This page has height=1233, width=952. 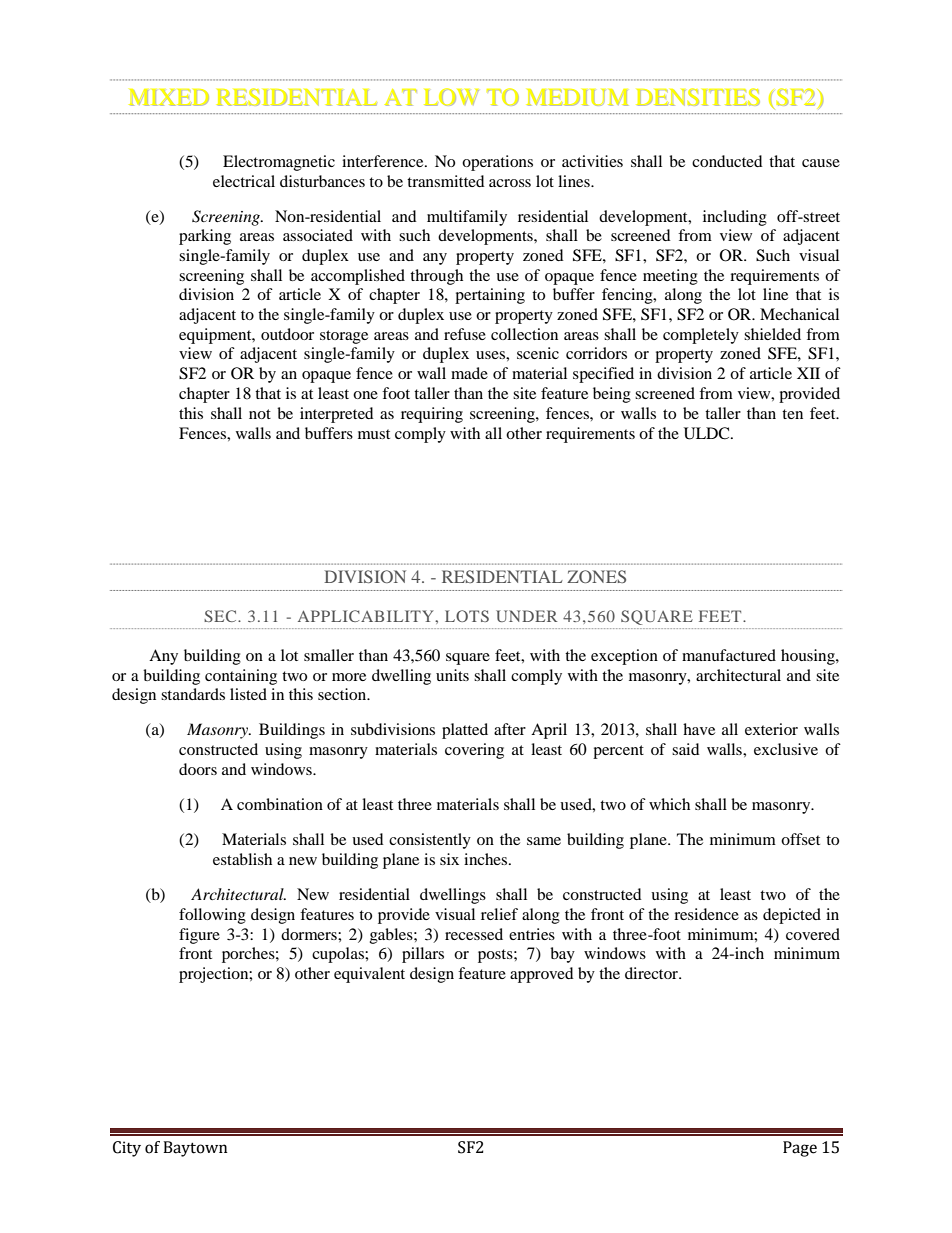 What do you see at coordinates (729, 655) in the page?
I see `manufactured` at bounding box center [729, 655].
